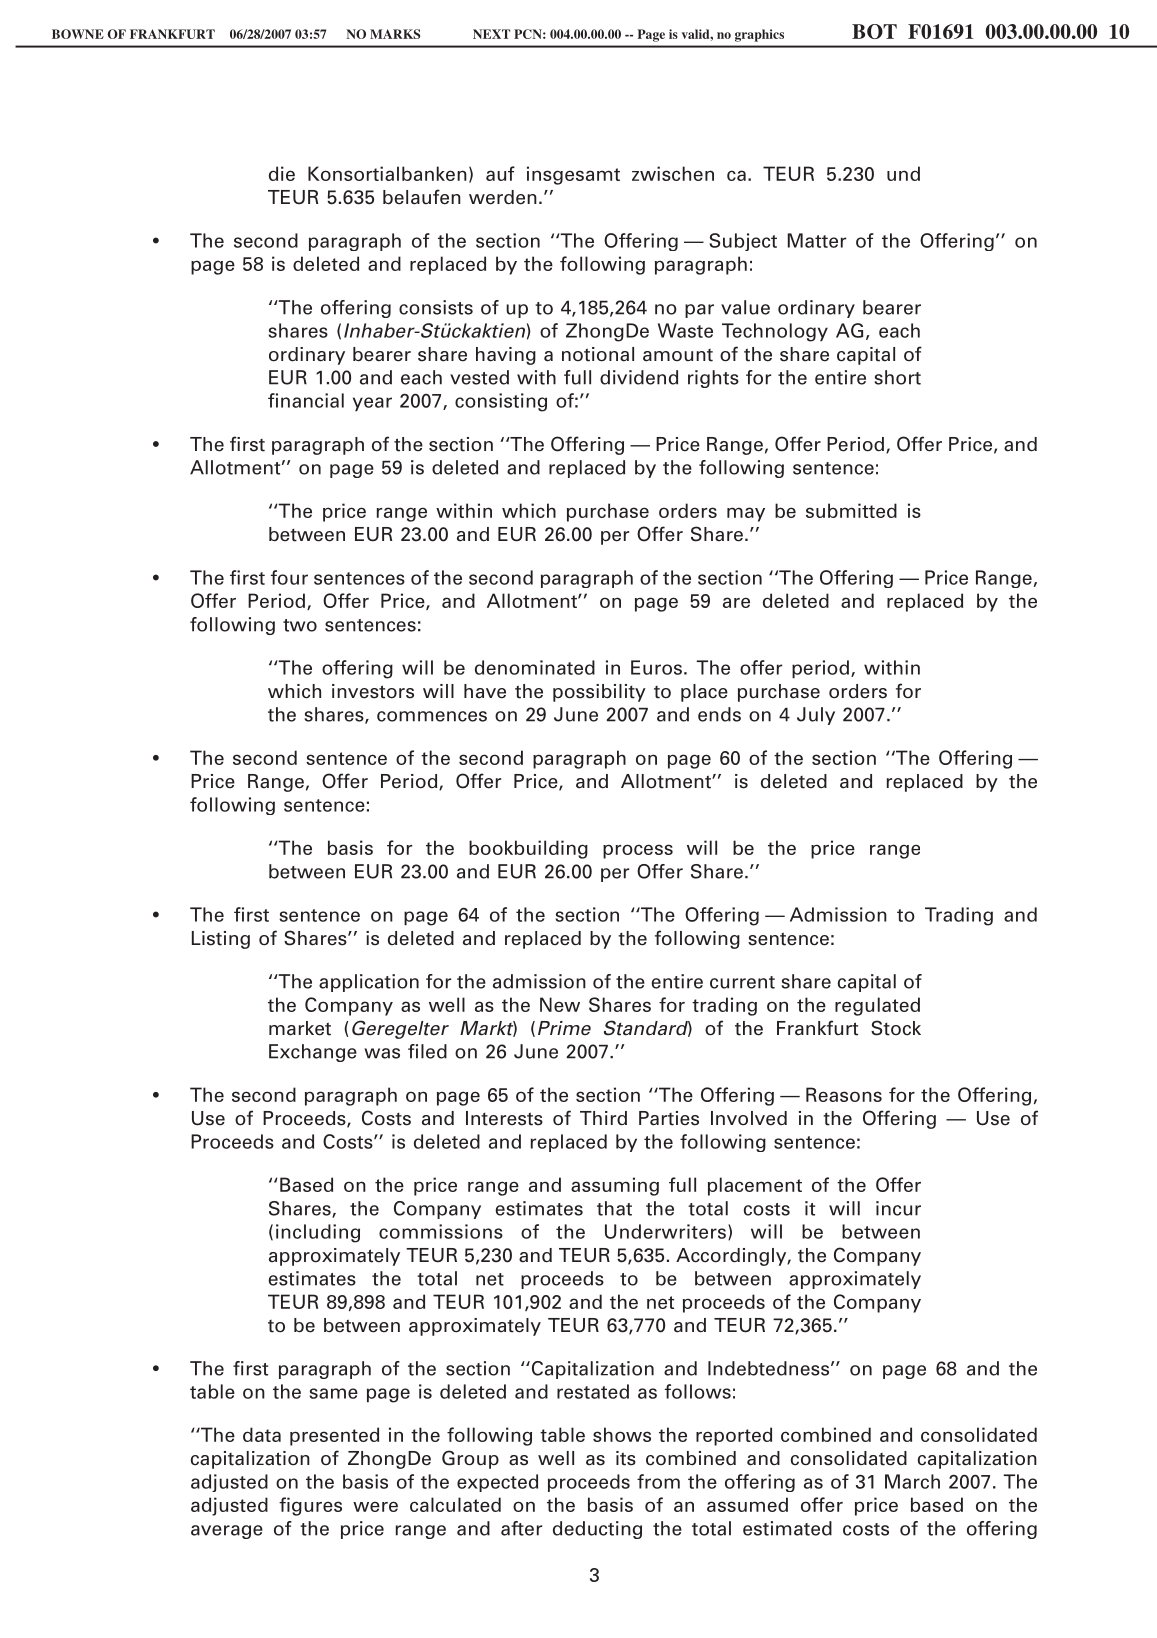 This screenshot has width=1157, height=1638. What do you see at coordinates (787, 1528) in the screenshot?
I see `estimated` at bounding box center [787, 1528].
